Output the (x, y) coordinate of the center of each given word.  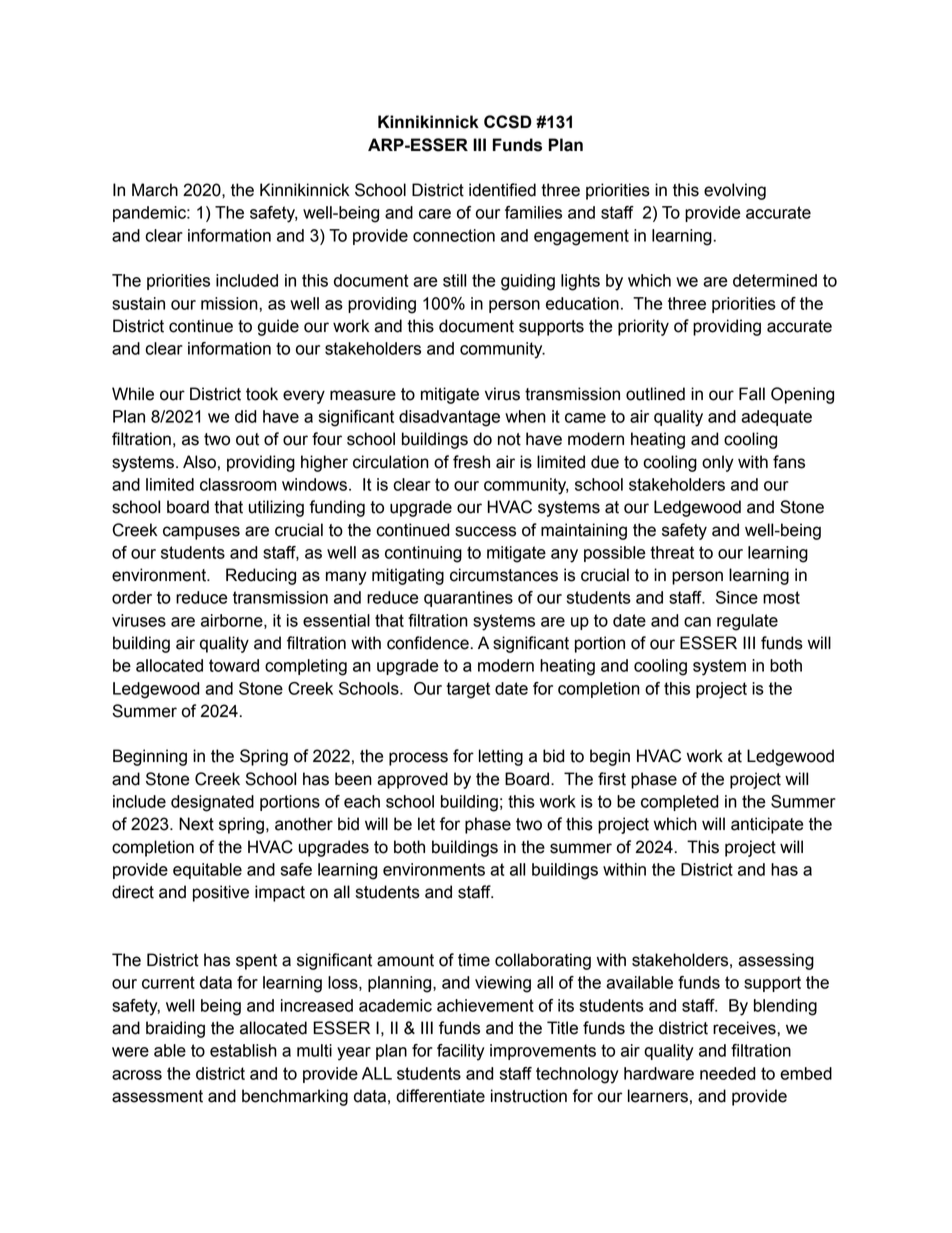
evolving (735, 191)
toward (234, 665)
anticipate (767, 825)
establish (243, 1050)
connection (454, 235)
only (718, 463)
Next (196, 824)
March (155, 190)
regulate (747, 622)
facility (461, 1052)
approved (412, 780)
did (246, 416)
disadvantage (449, 418)
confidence (428, 643)
